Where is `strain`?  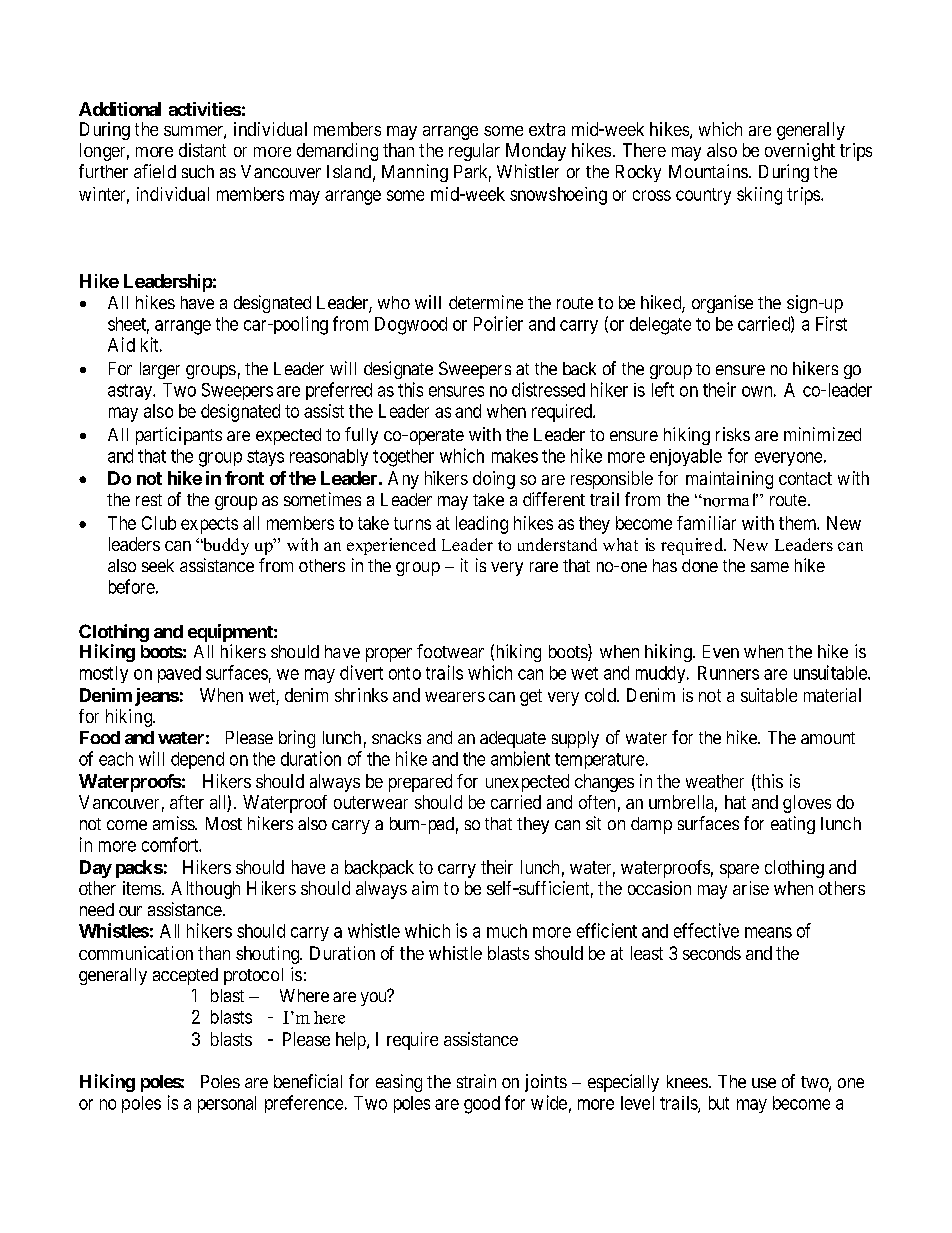
strain is located at coordinates (476, 1081).
